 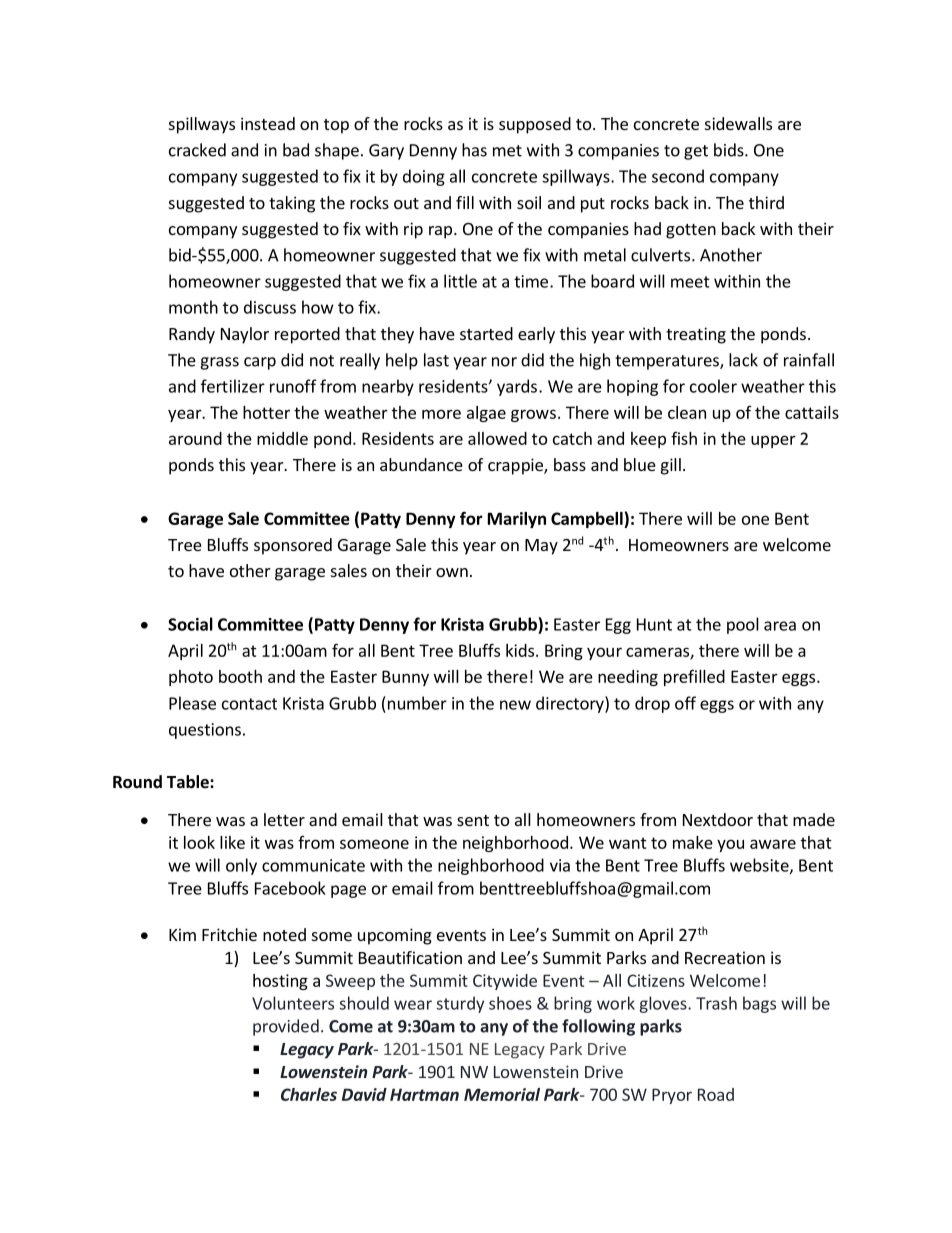 I want to click on Memorial, so click(x=502, y=1094).
